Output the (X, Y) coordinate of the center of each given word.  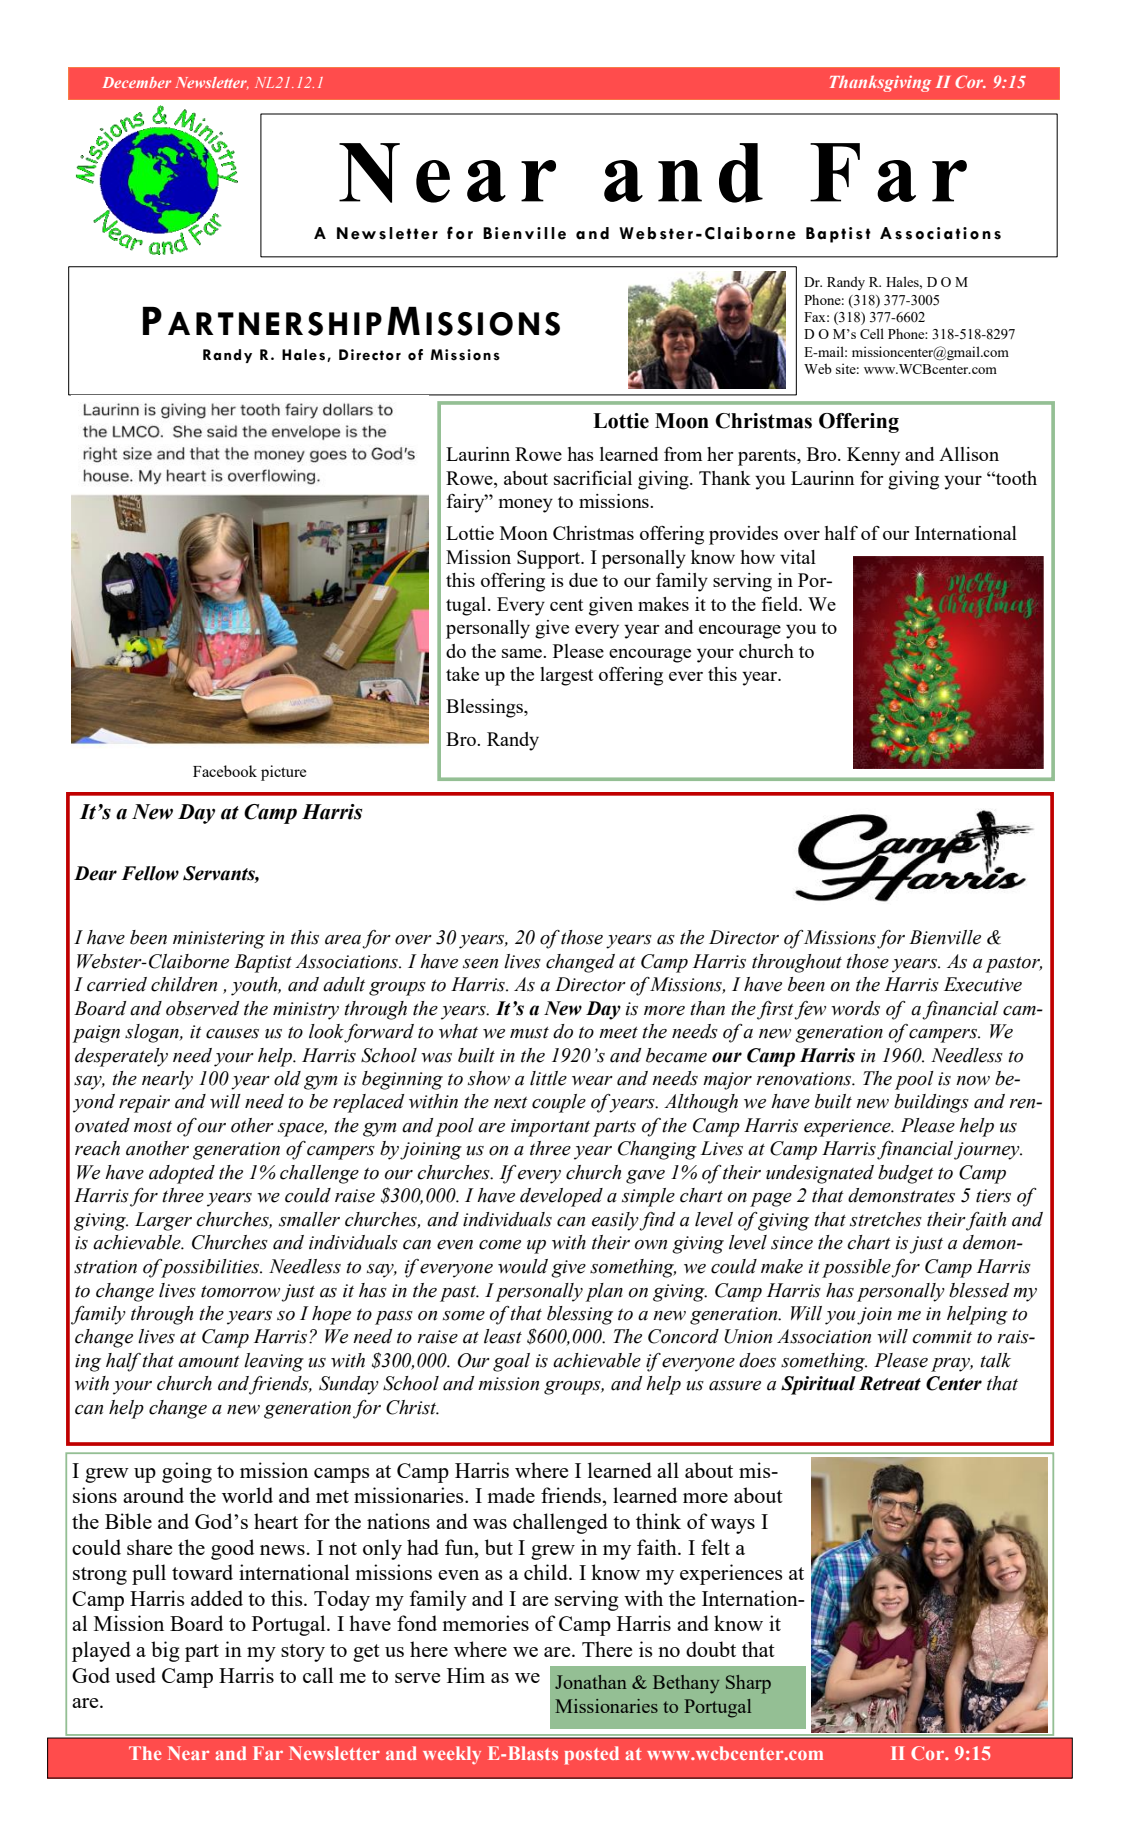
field (781, 604)
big (165, 1651)
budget (906, 1174)
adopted (182, 1174)
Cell (872, 333)
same (523, 653)
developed (561, 1197)
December (136, 82)
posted (592, 1755)
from (683, 454)
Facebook (225, 771)
